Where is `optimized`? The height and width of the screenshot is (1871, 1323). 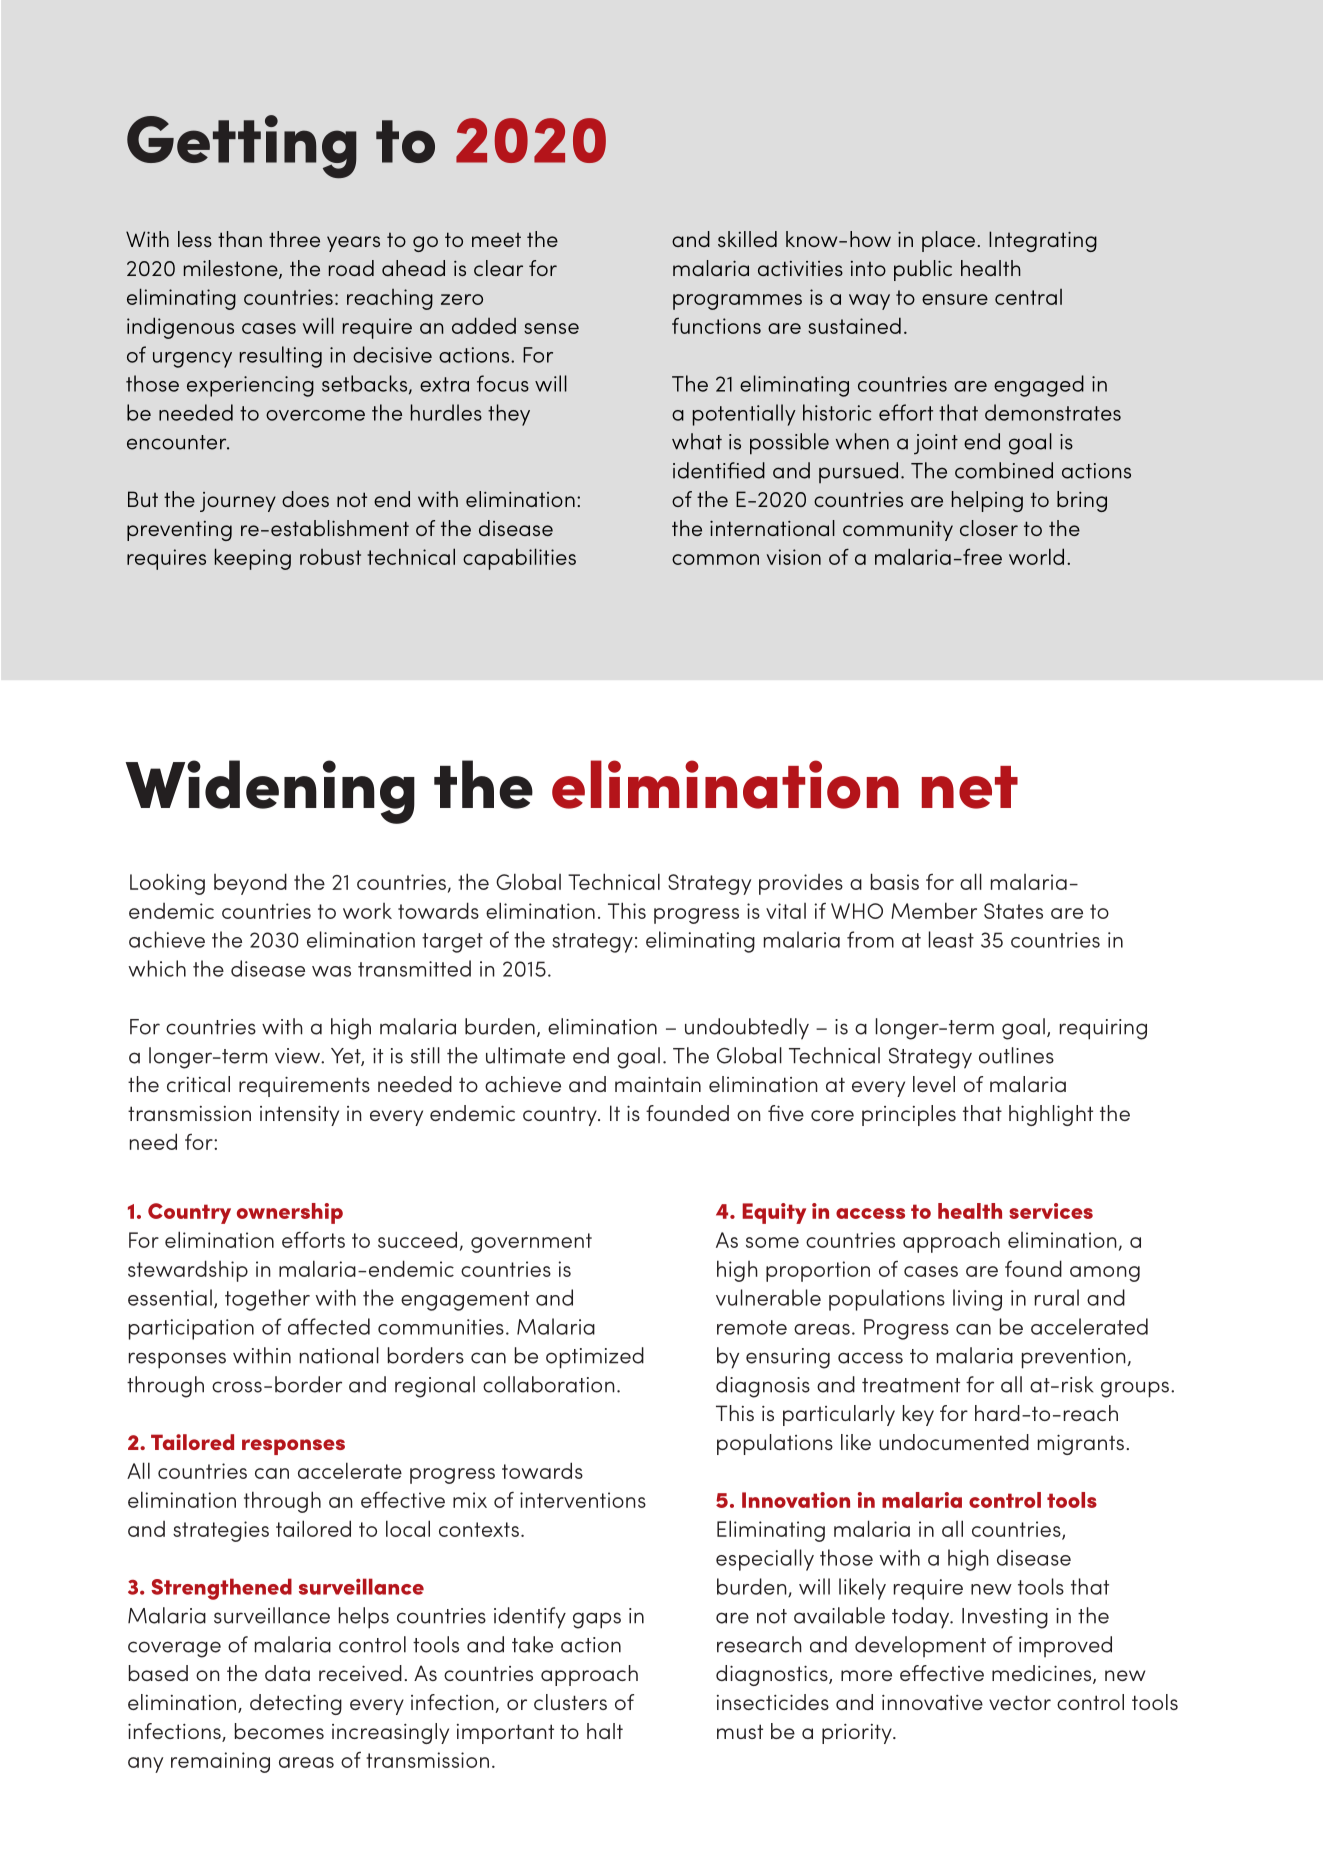 optimized is located at coordinates (595, 1358).
